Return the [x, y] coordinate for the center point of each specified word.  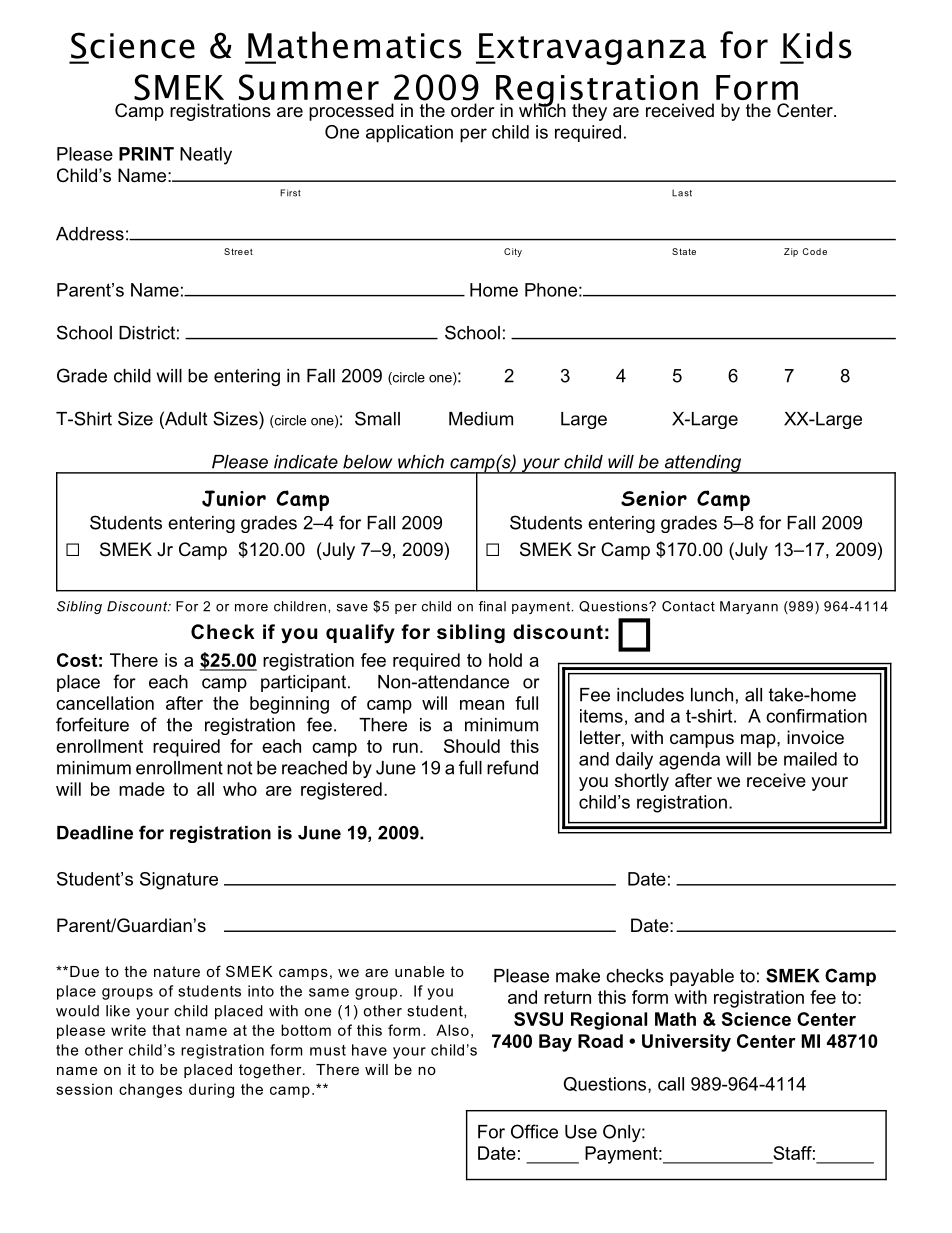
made [142, 789]
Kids [817, 45]
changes [150, 1090]
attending [702, 464]
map [759, 741]
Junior [234, 498]
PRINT [146, 154]
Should [472, 746]
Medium [481, 419]
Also [452, 1030]
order [473, 110]
